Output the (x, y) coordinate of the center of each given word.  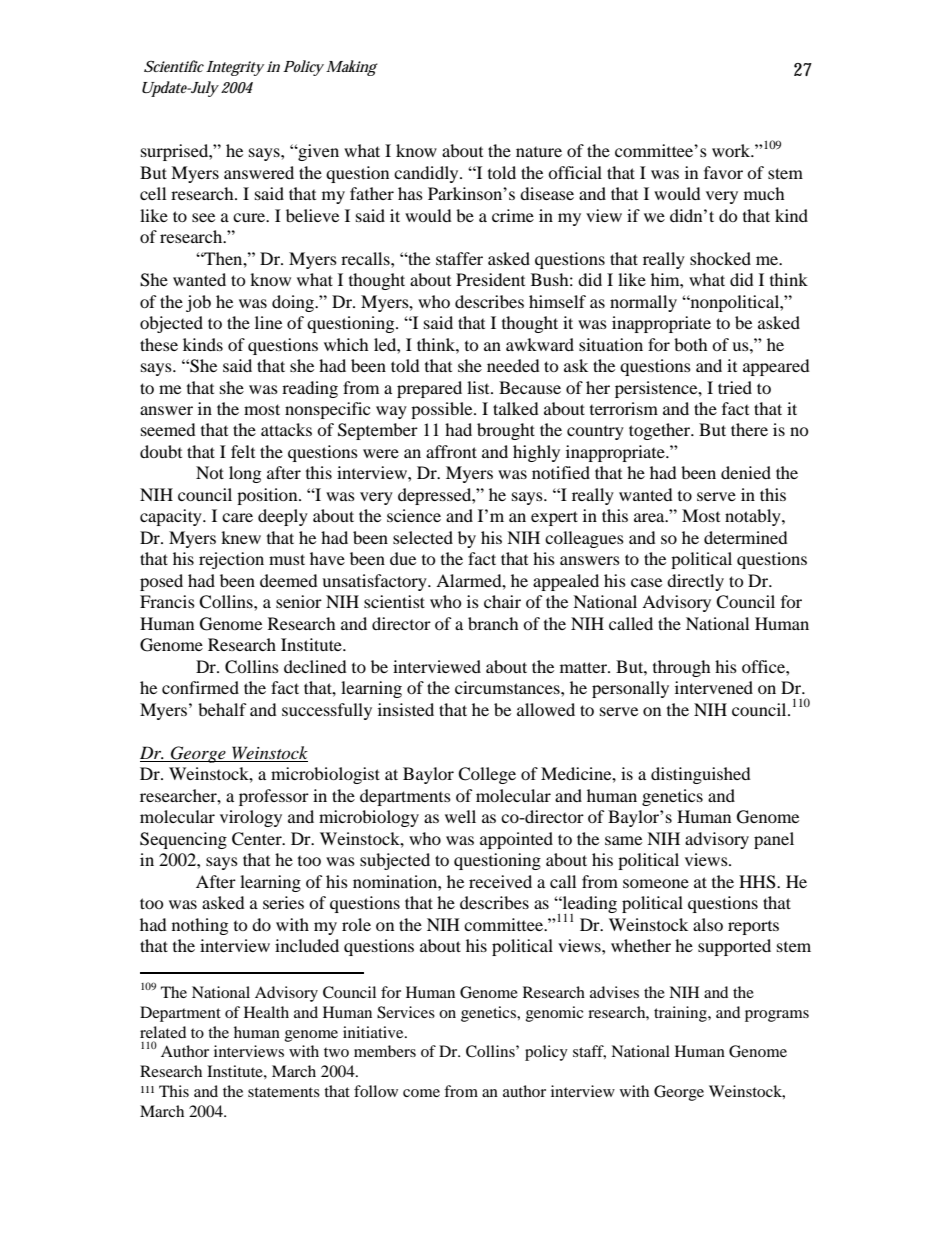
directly (695, 582)
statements (284, 1092)
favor (723, 172)
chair (502, 601)
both (691, 344)
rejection (231, 560)
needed (513, 365)
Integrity (235, 68)
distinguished (701, 775)
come (421, 1093)
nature (539, 152)
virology (251, 818)
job (198, 303)
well (460, 816)
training (681, 1014)
